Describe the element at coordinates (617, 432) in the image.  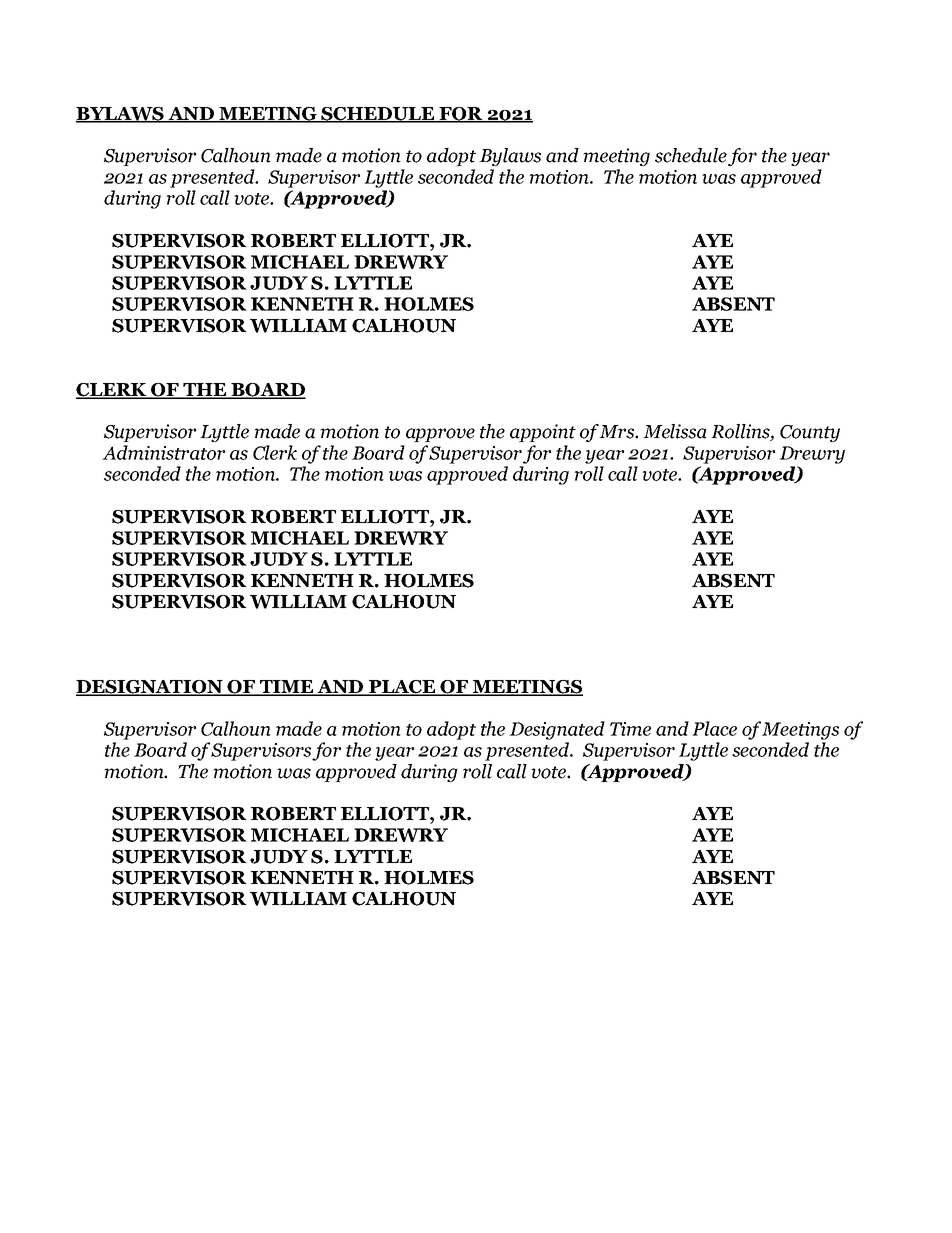
I see `Mrs` at that location.
